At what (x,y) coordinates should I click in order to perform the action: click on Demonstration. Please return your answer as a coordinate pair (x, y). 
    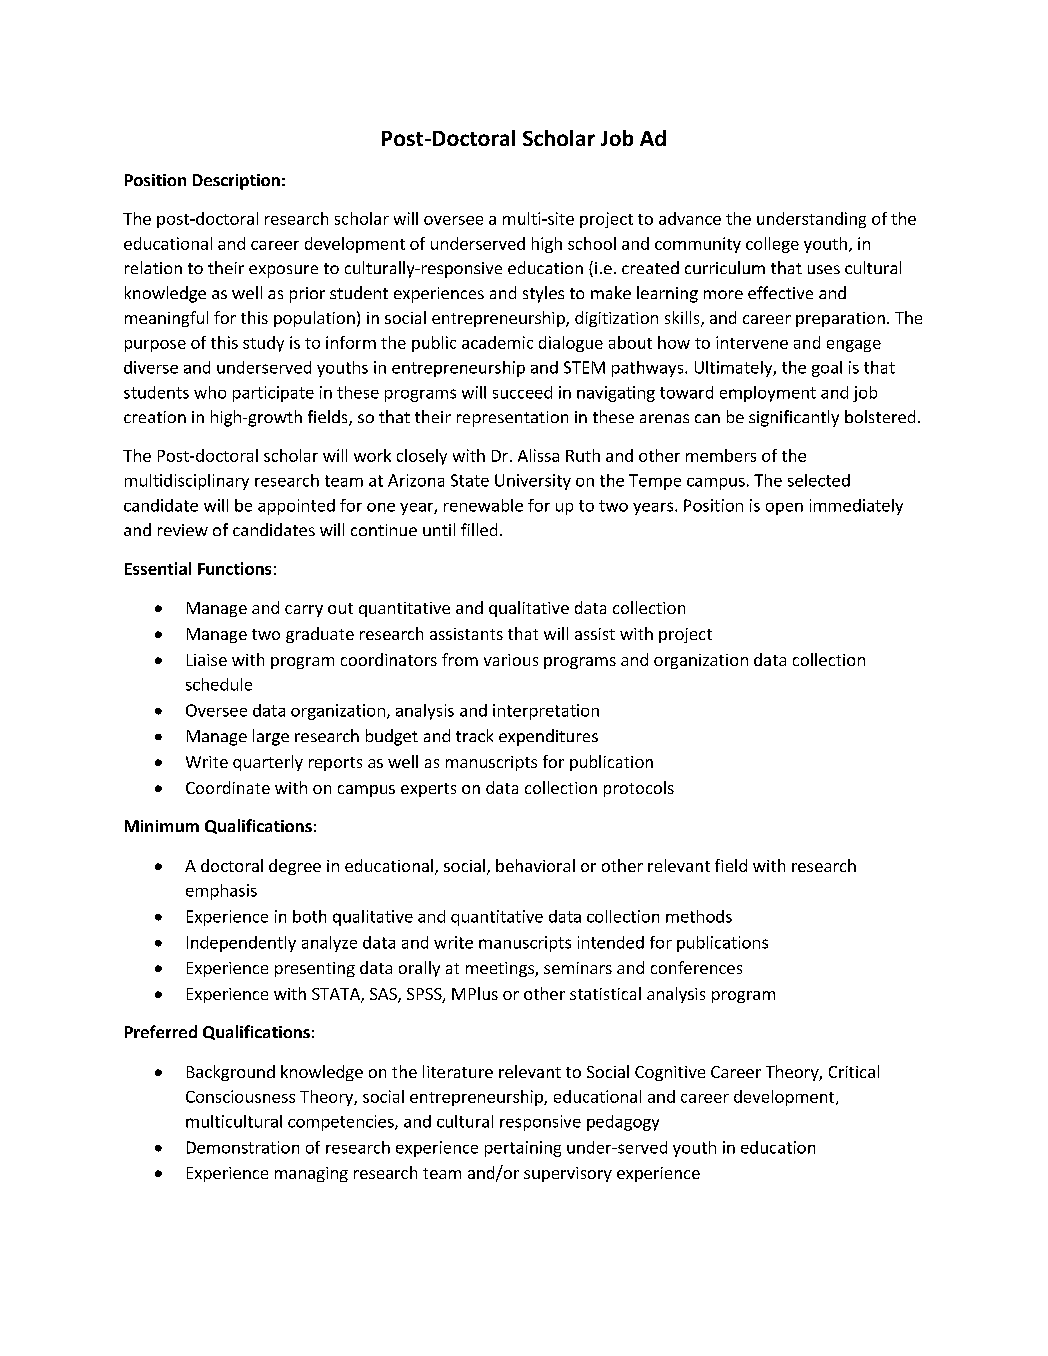
    Looking at the image, I should click on (243, 1147).
